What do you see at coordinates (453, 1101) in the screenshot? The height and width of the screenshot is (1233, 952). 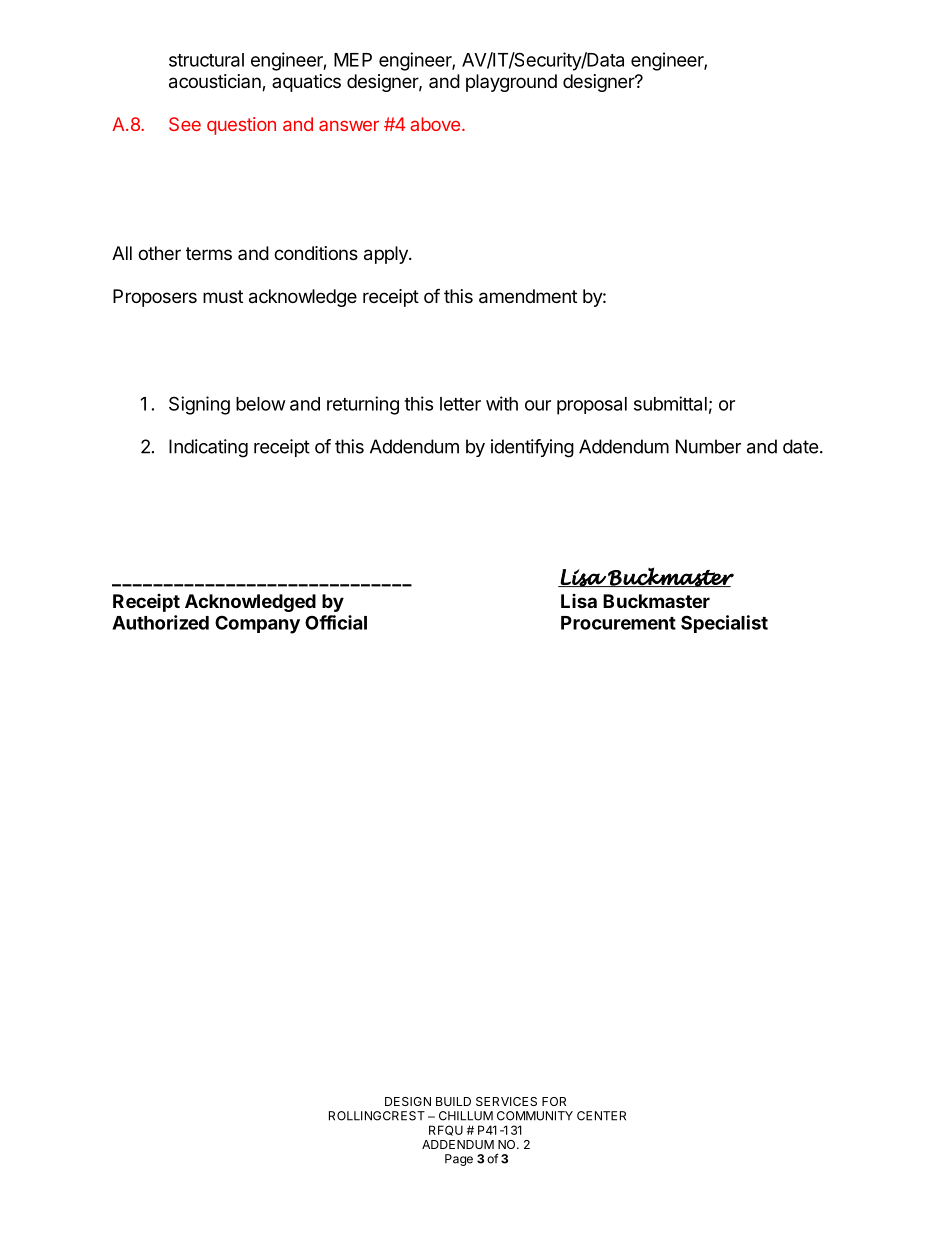 I see `BUILD` at bounding box center [453, 1101].
